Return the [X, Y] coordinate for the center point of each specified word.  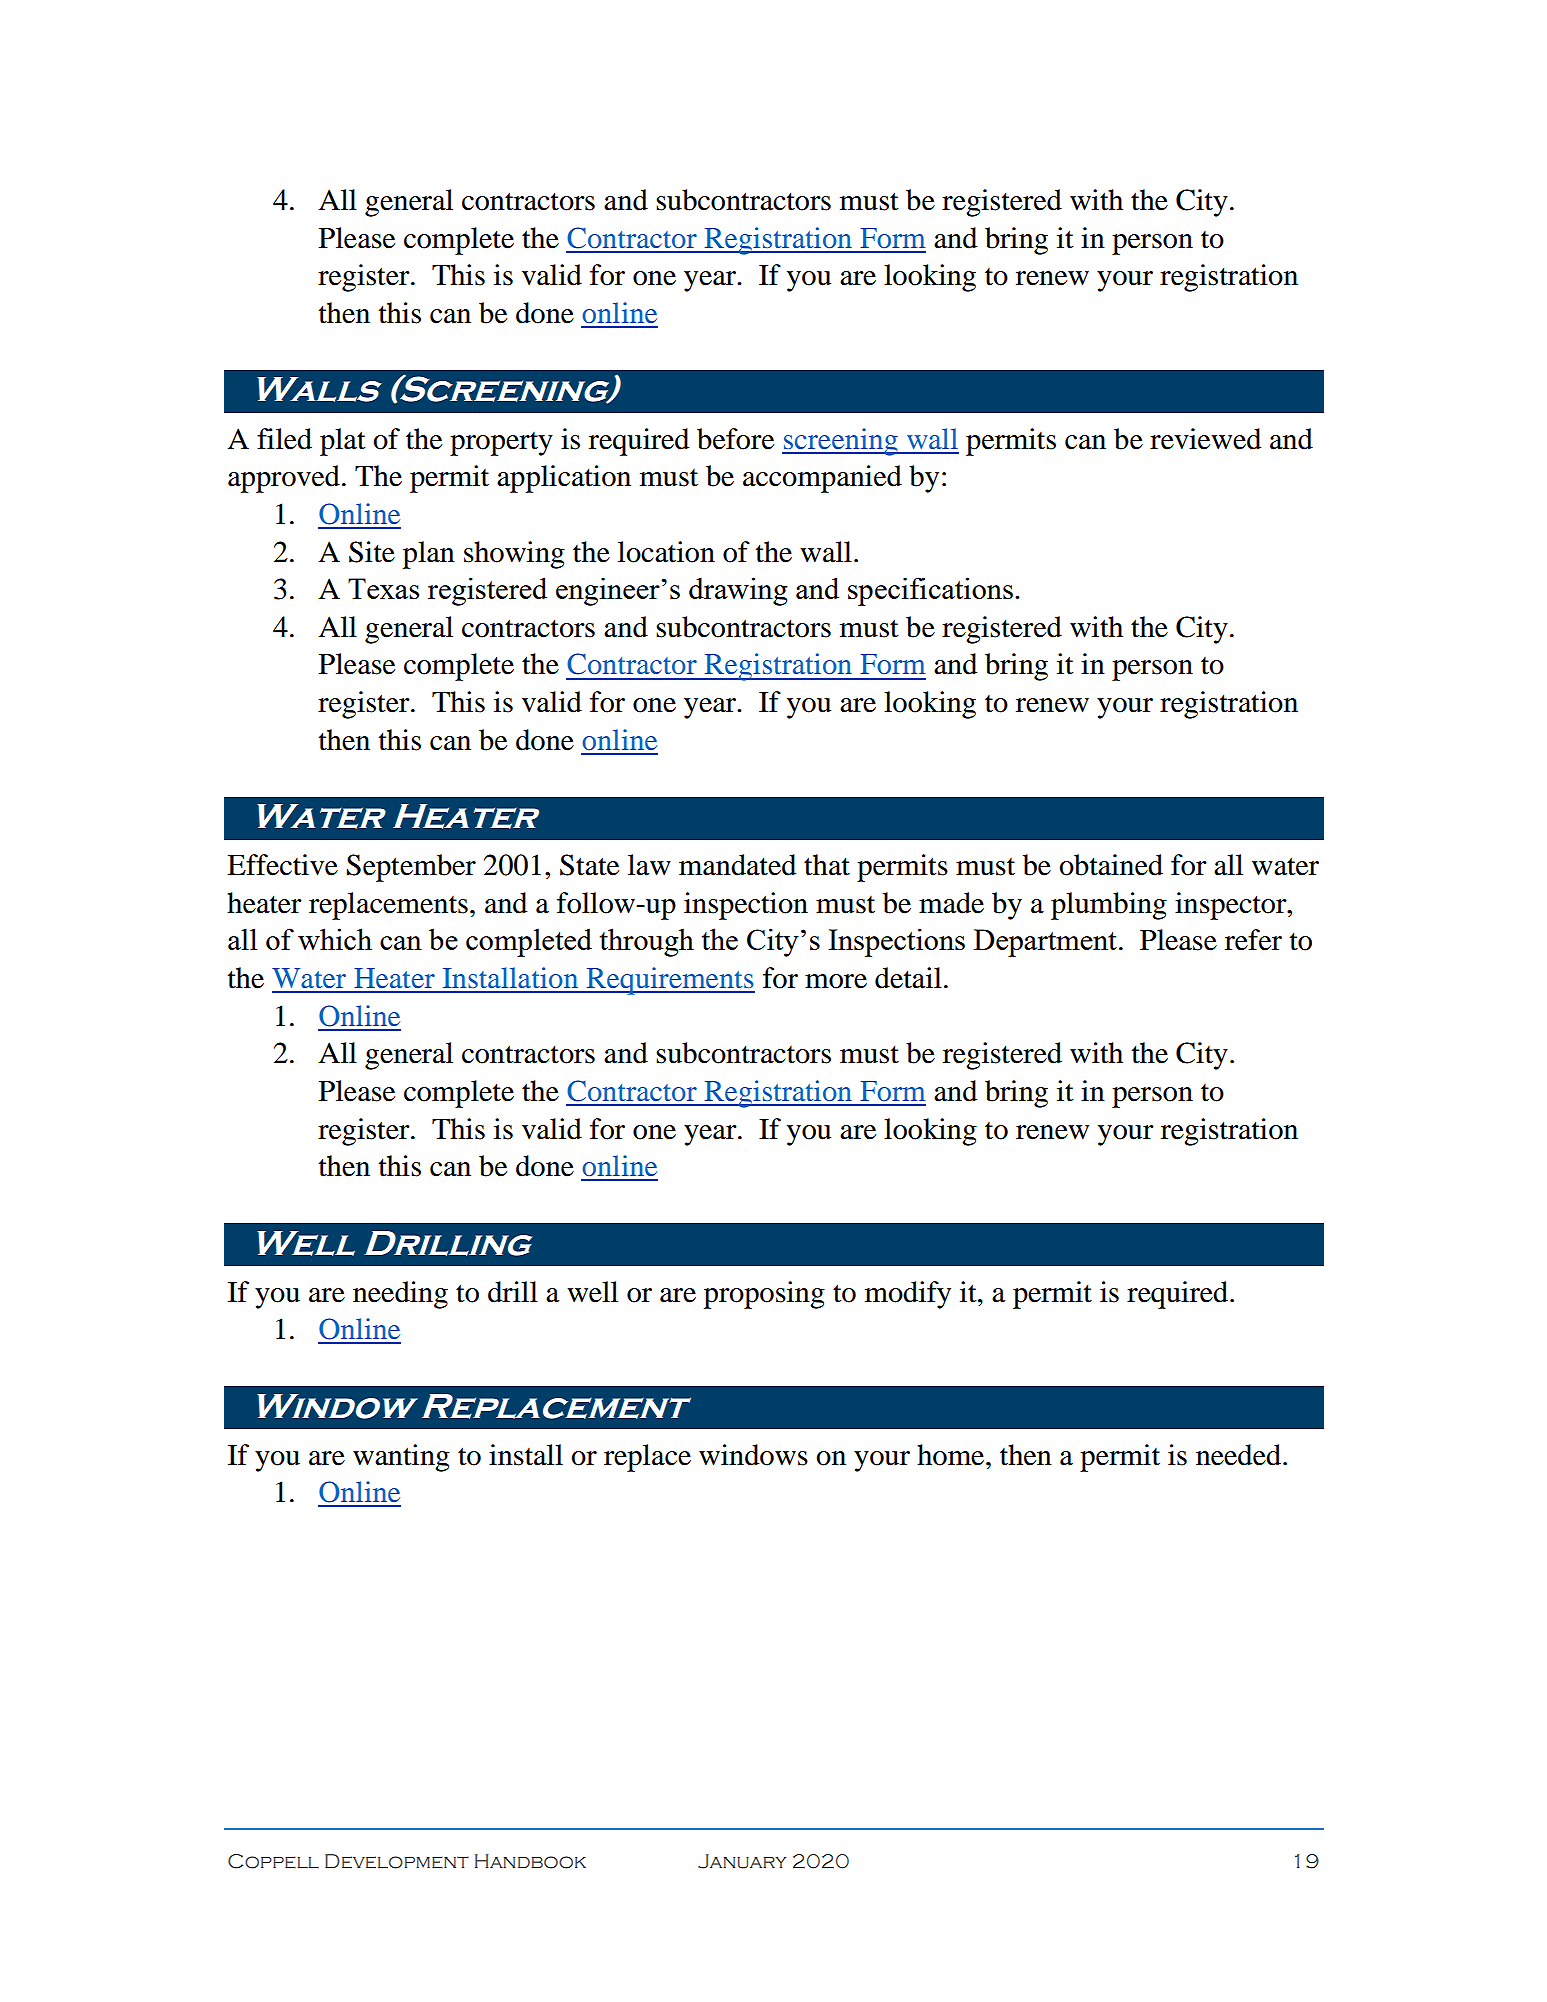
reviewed [1205, 439]
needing [400, 1295]
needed [1238, 1455]
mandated [737, 865]
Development [397, 1861]
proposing [764, 1295]
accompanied [822, 479]
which [335, 939]
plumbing [1109, 906]
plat [343, 442]
